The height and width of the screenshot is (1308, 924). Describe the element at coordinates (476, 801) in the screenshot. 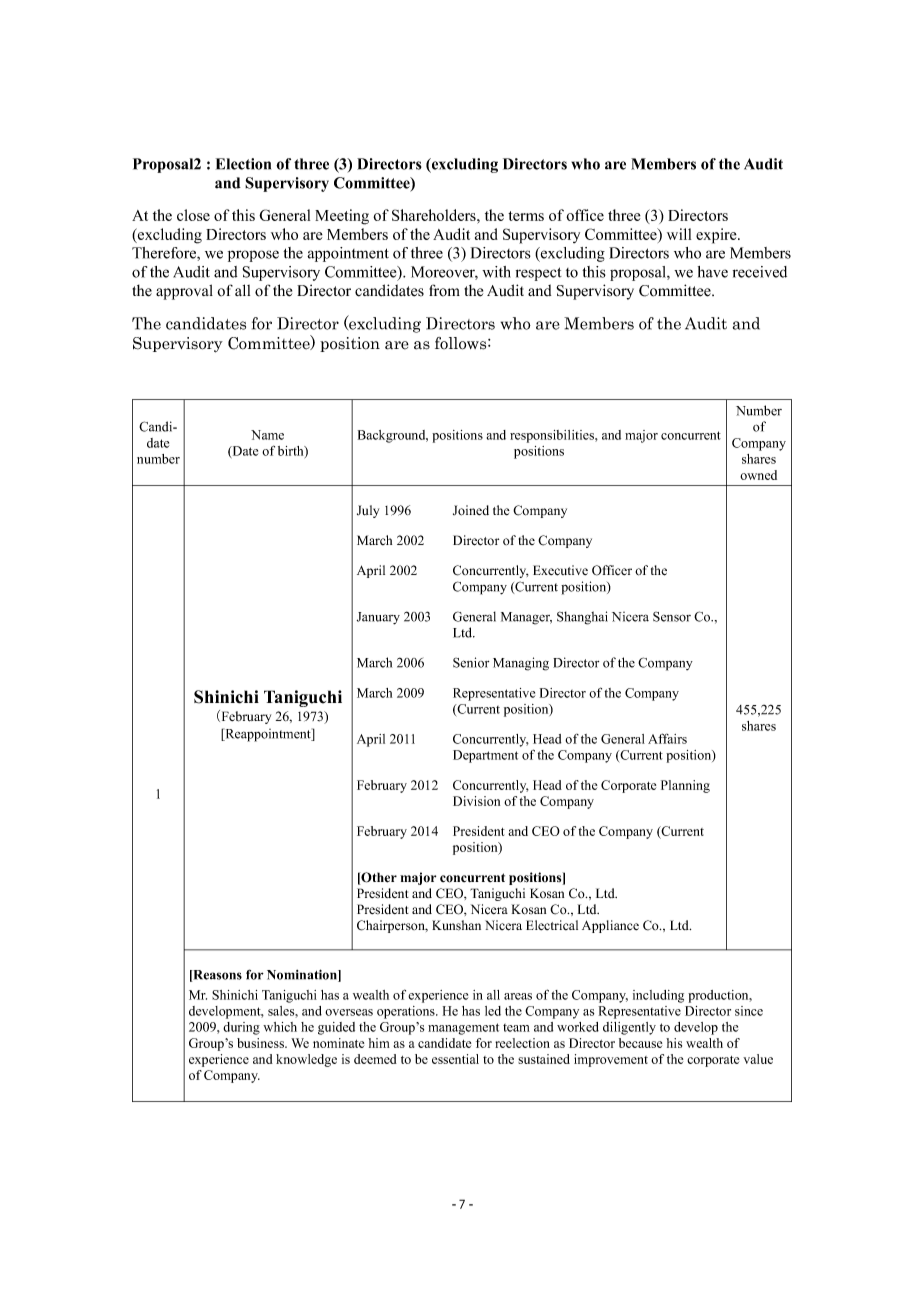

I see `Division` at that location.
